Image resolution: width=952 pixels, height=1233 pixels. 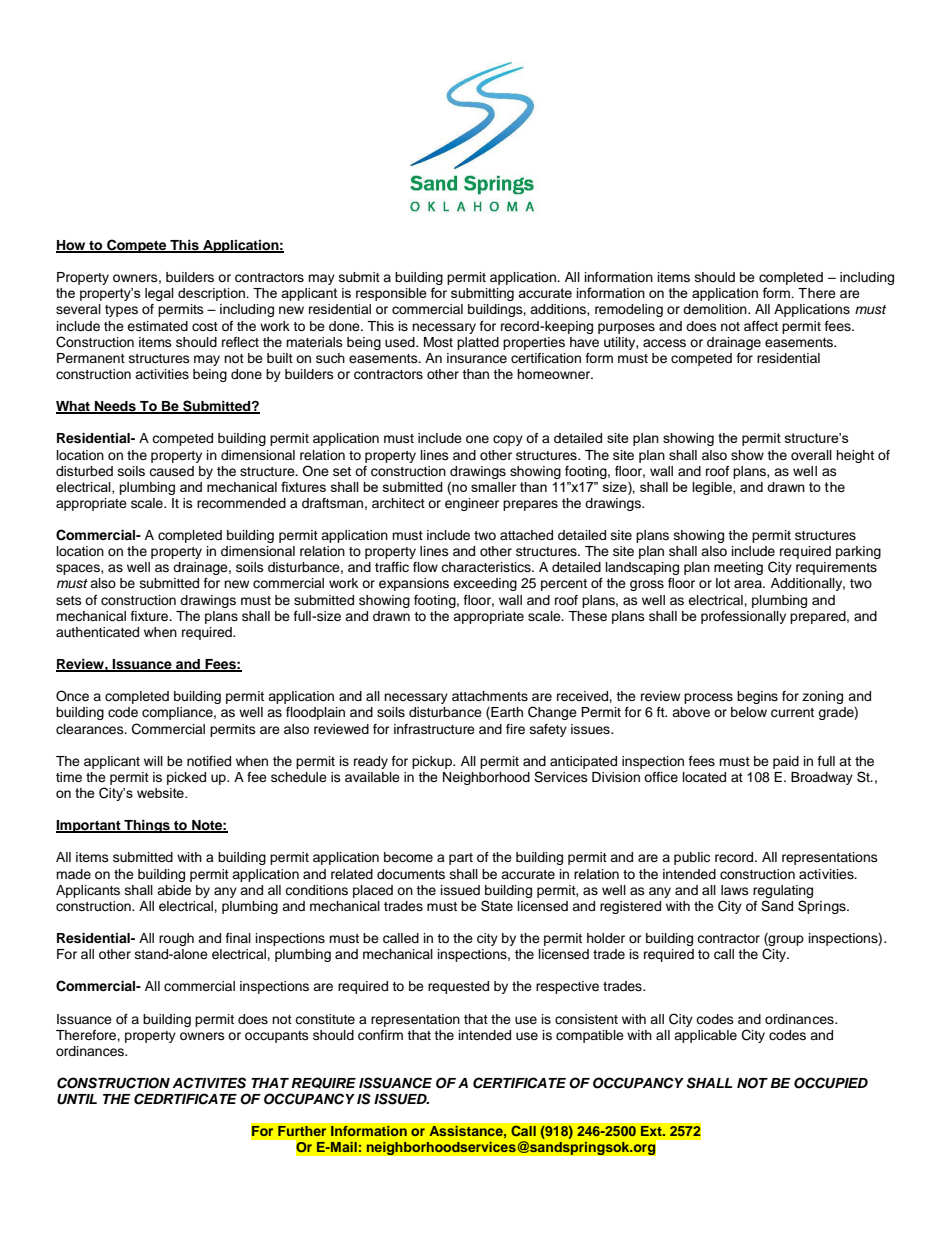 What do you see at coordinates (738, 568) in the document?
I see `meeting` at bounding box center [738, 568].
